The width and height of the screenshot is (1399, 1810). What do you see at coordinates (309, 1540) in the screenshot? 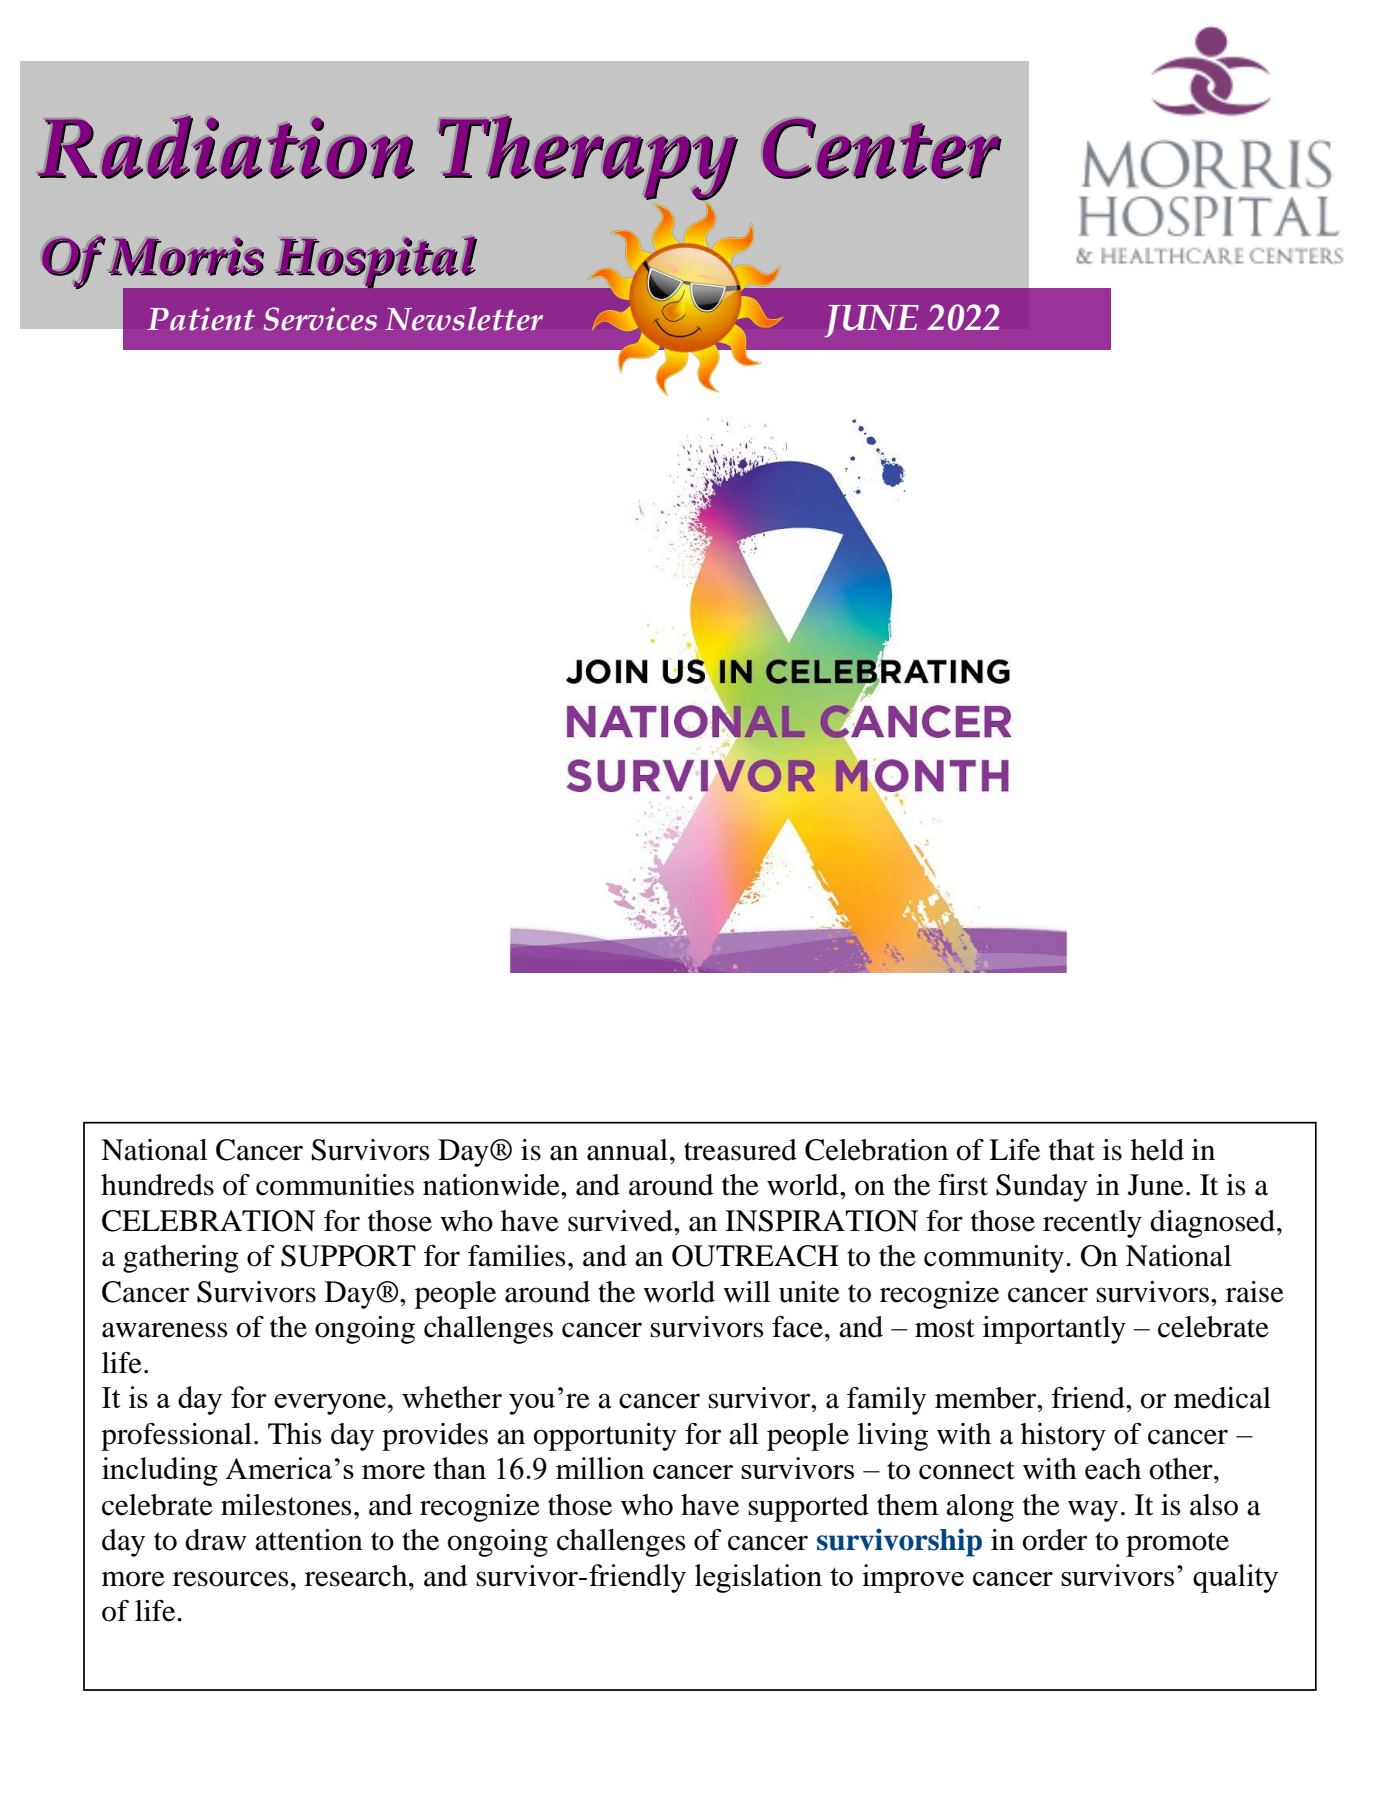
I see `attention` at bounding box center [309, 1540].
